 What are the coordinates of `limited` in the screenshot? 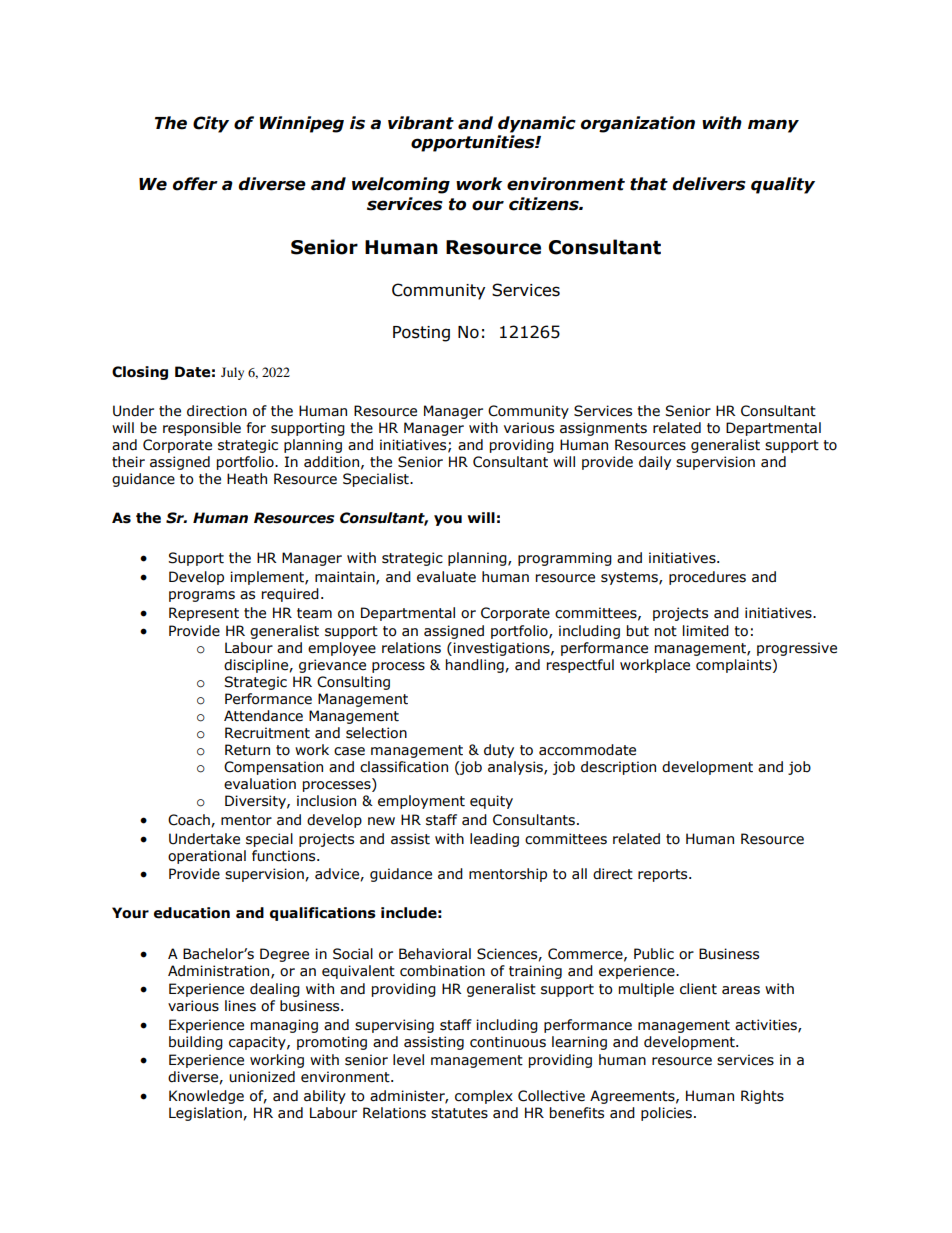 It's located at (706, 631).
